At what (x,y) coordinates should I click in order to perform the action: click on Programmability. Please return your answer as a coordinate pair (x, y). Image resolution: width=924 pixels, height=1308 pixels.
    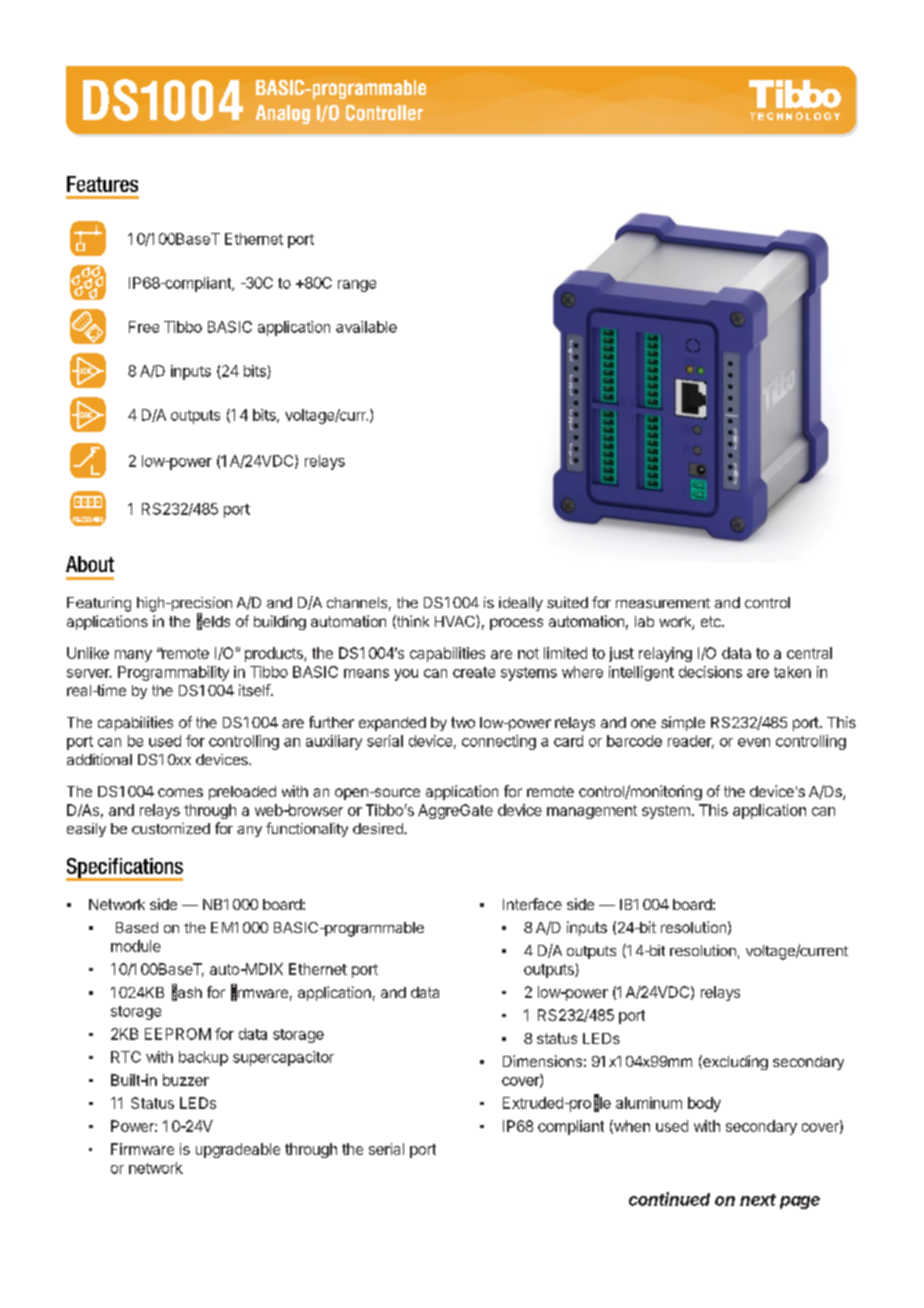
    Looking at the image, I should click on (173, 673).
